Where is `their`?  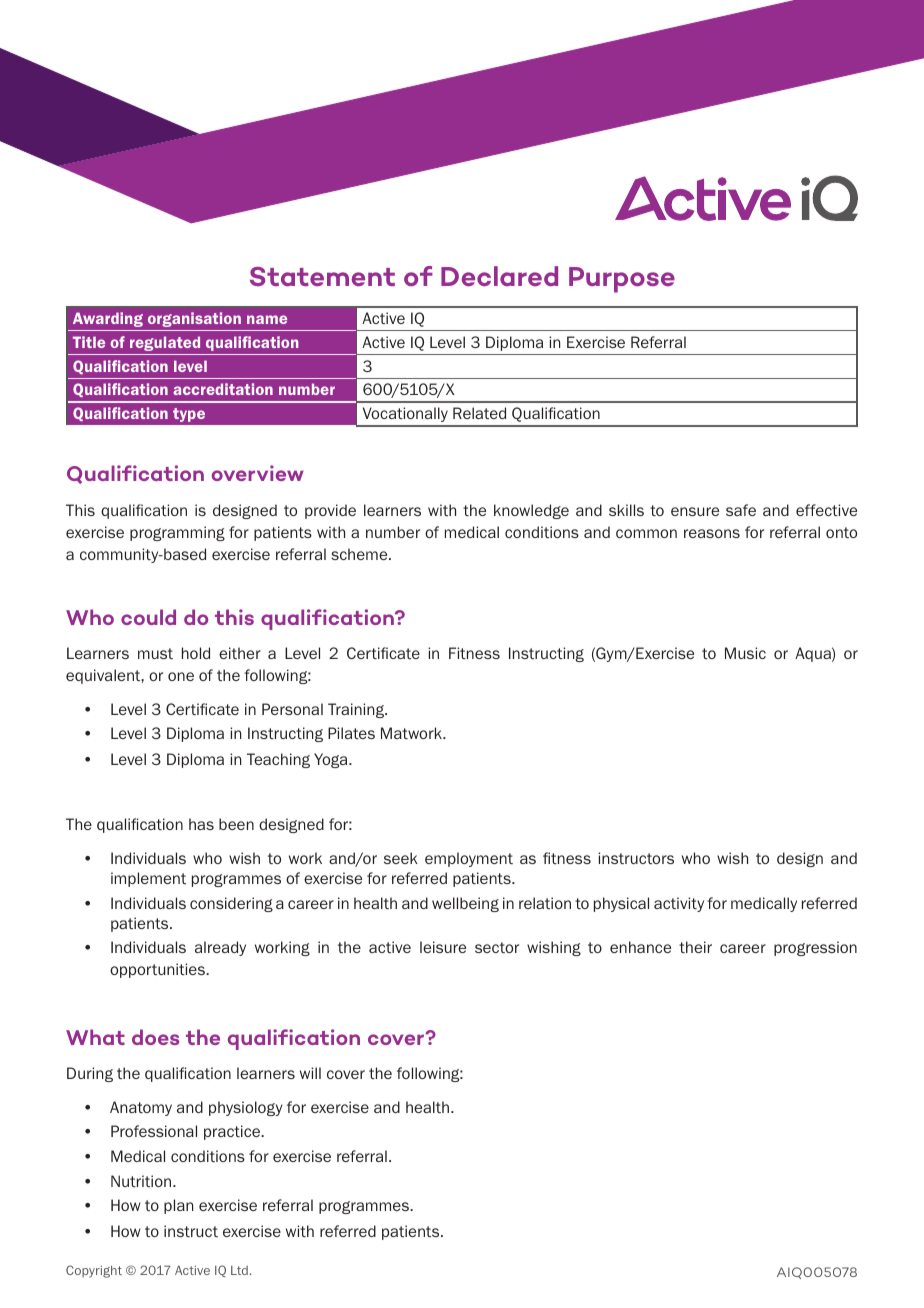 their is located at coordinates (695, 947).
